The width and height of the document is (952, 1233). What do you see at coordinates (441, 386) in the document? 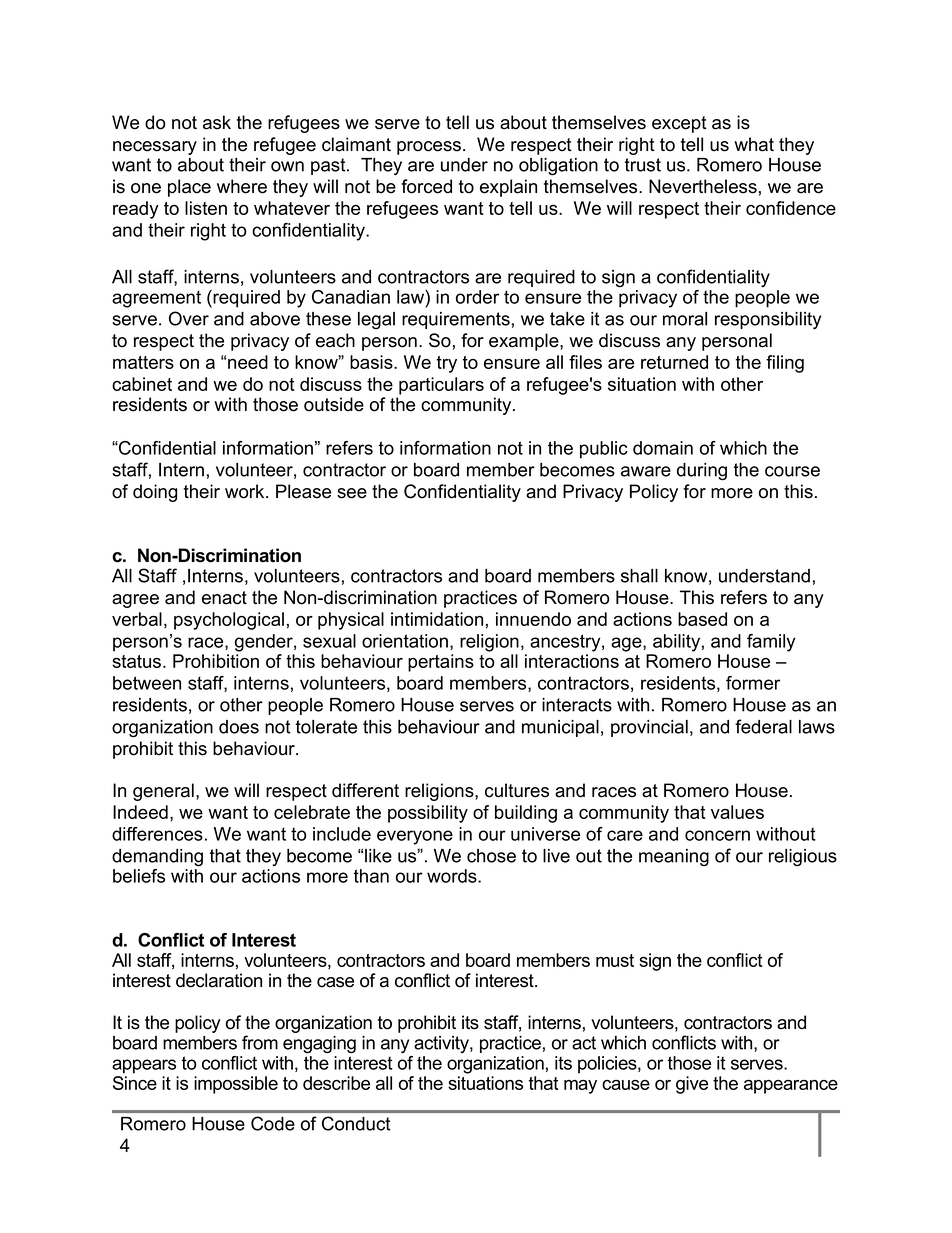
I see `particulars` at bounding box center [441, 386].
